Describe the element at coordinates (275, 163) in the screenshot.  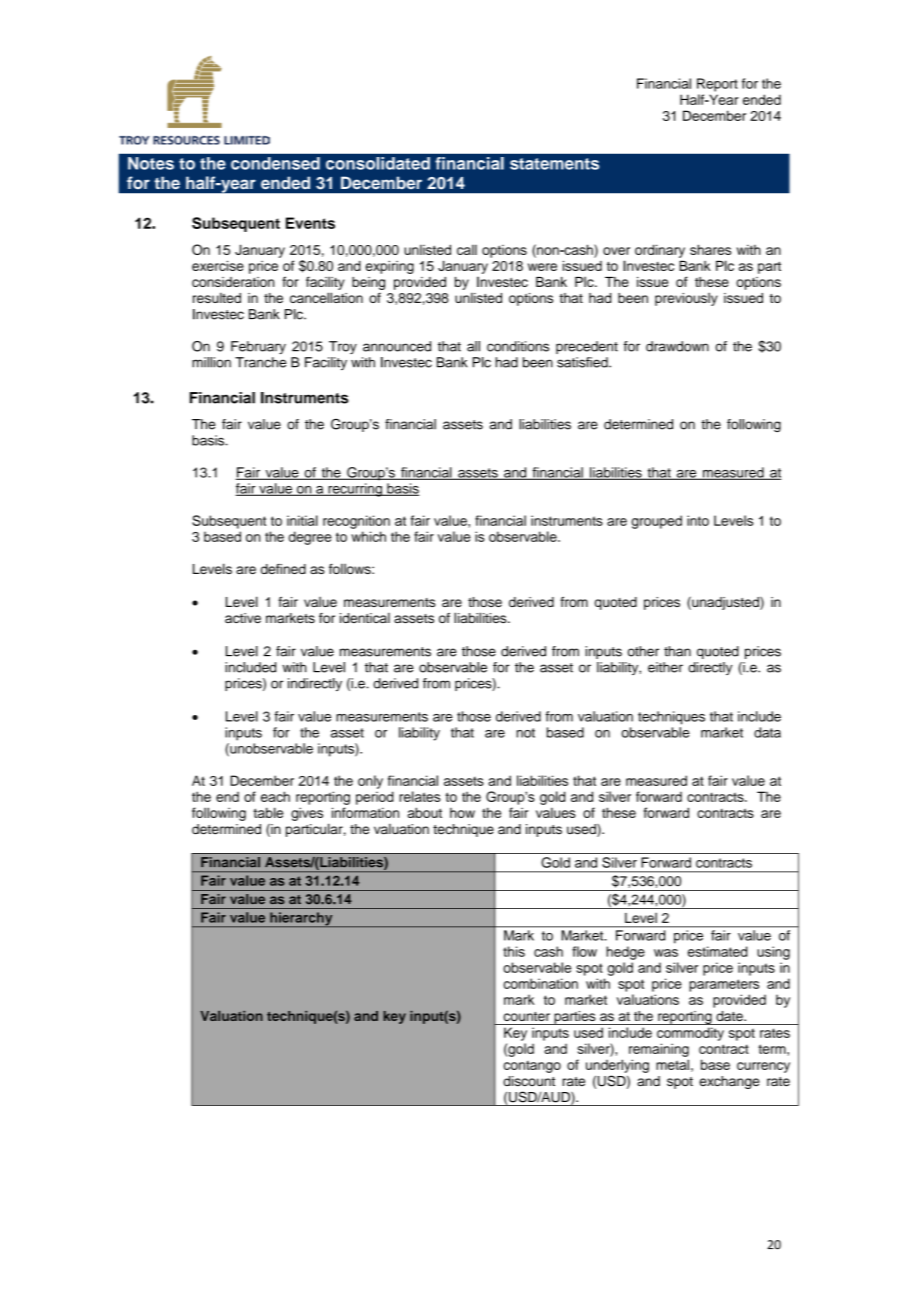
I see `condensed` at that location.
